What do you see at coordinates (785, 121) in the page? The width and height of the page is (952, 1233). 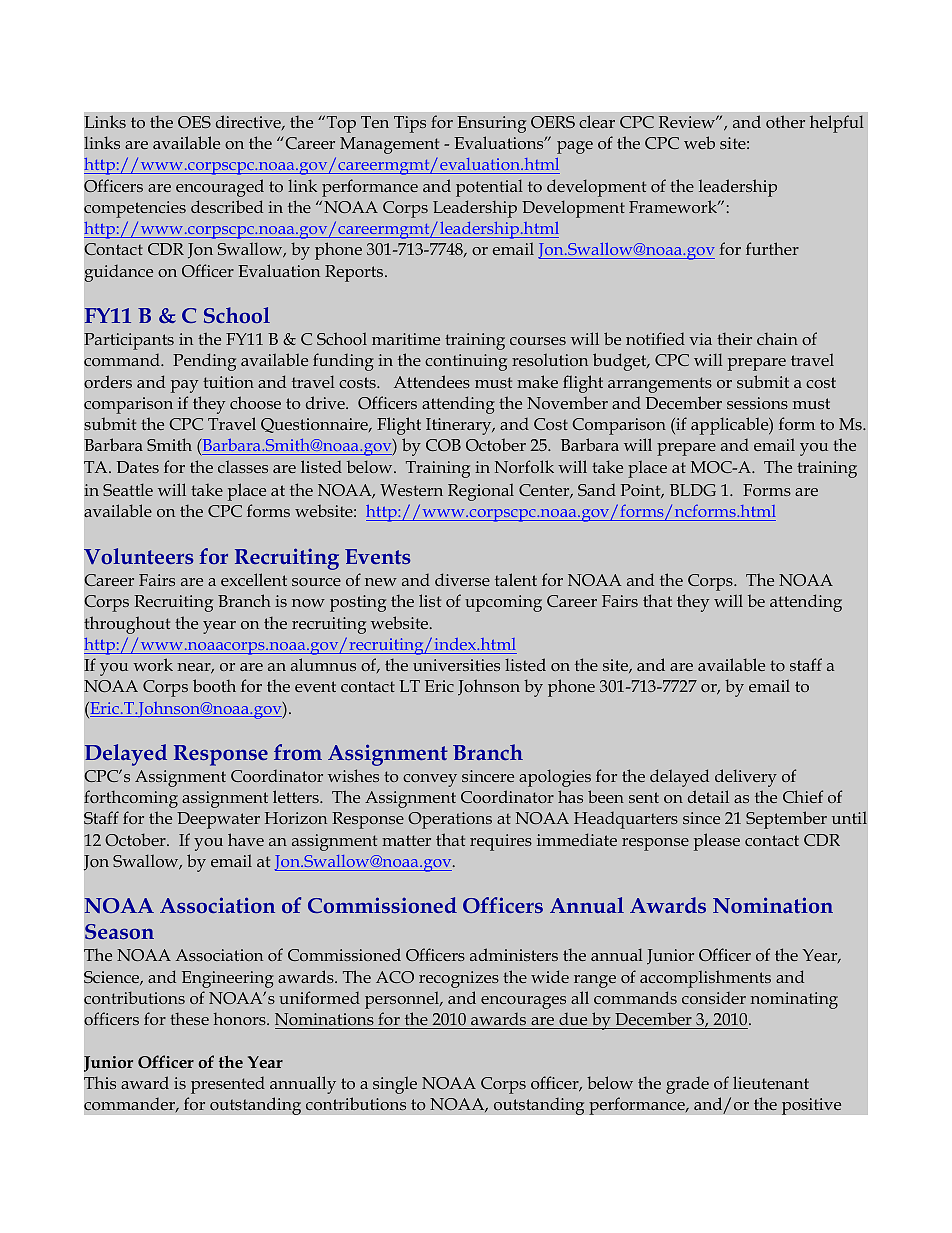 I see `other` at bounding box center [785, 121].
